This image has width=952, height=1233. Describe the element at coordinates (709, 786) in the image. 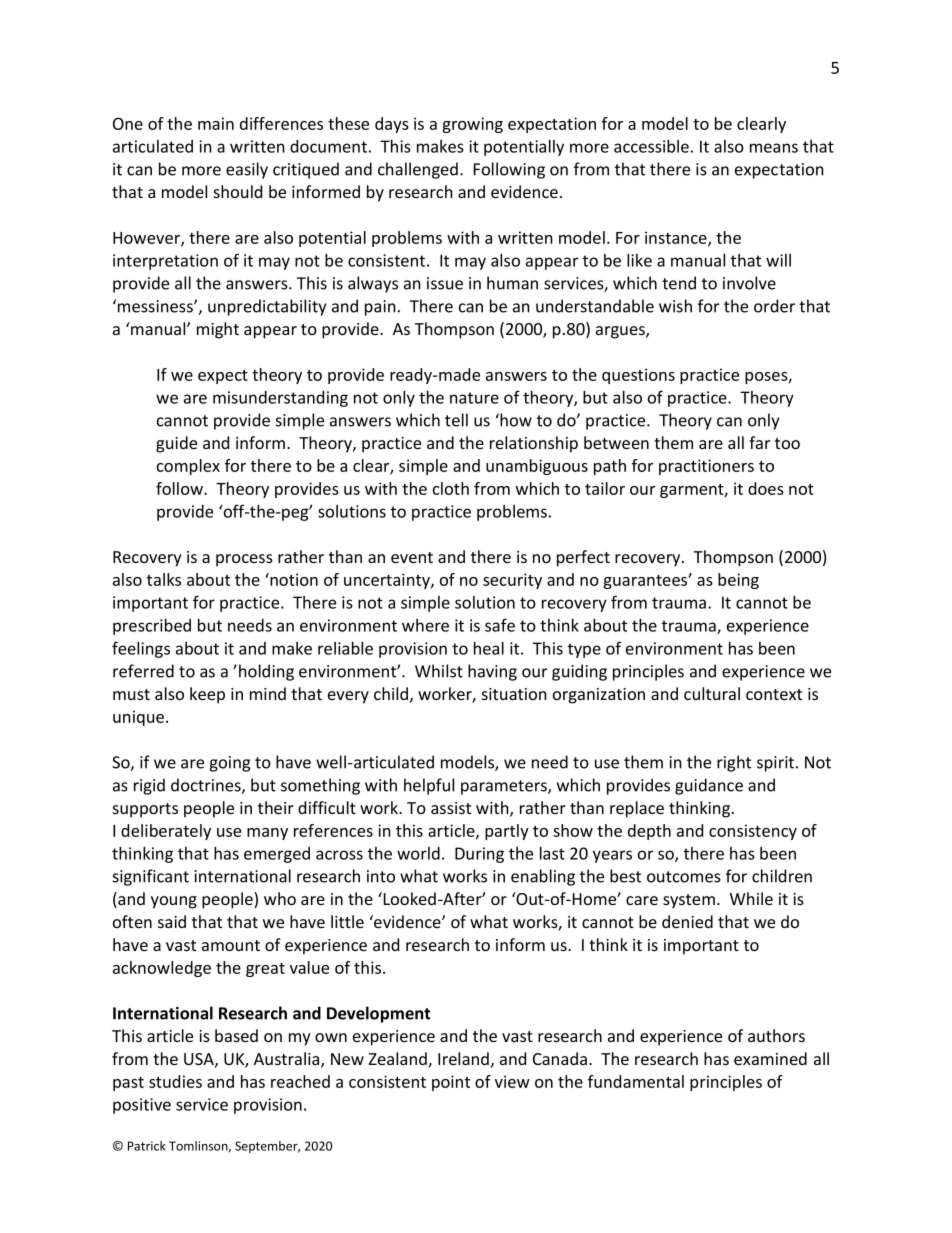

I see `guidance` at that location.
